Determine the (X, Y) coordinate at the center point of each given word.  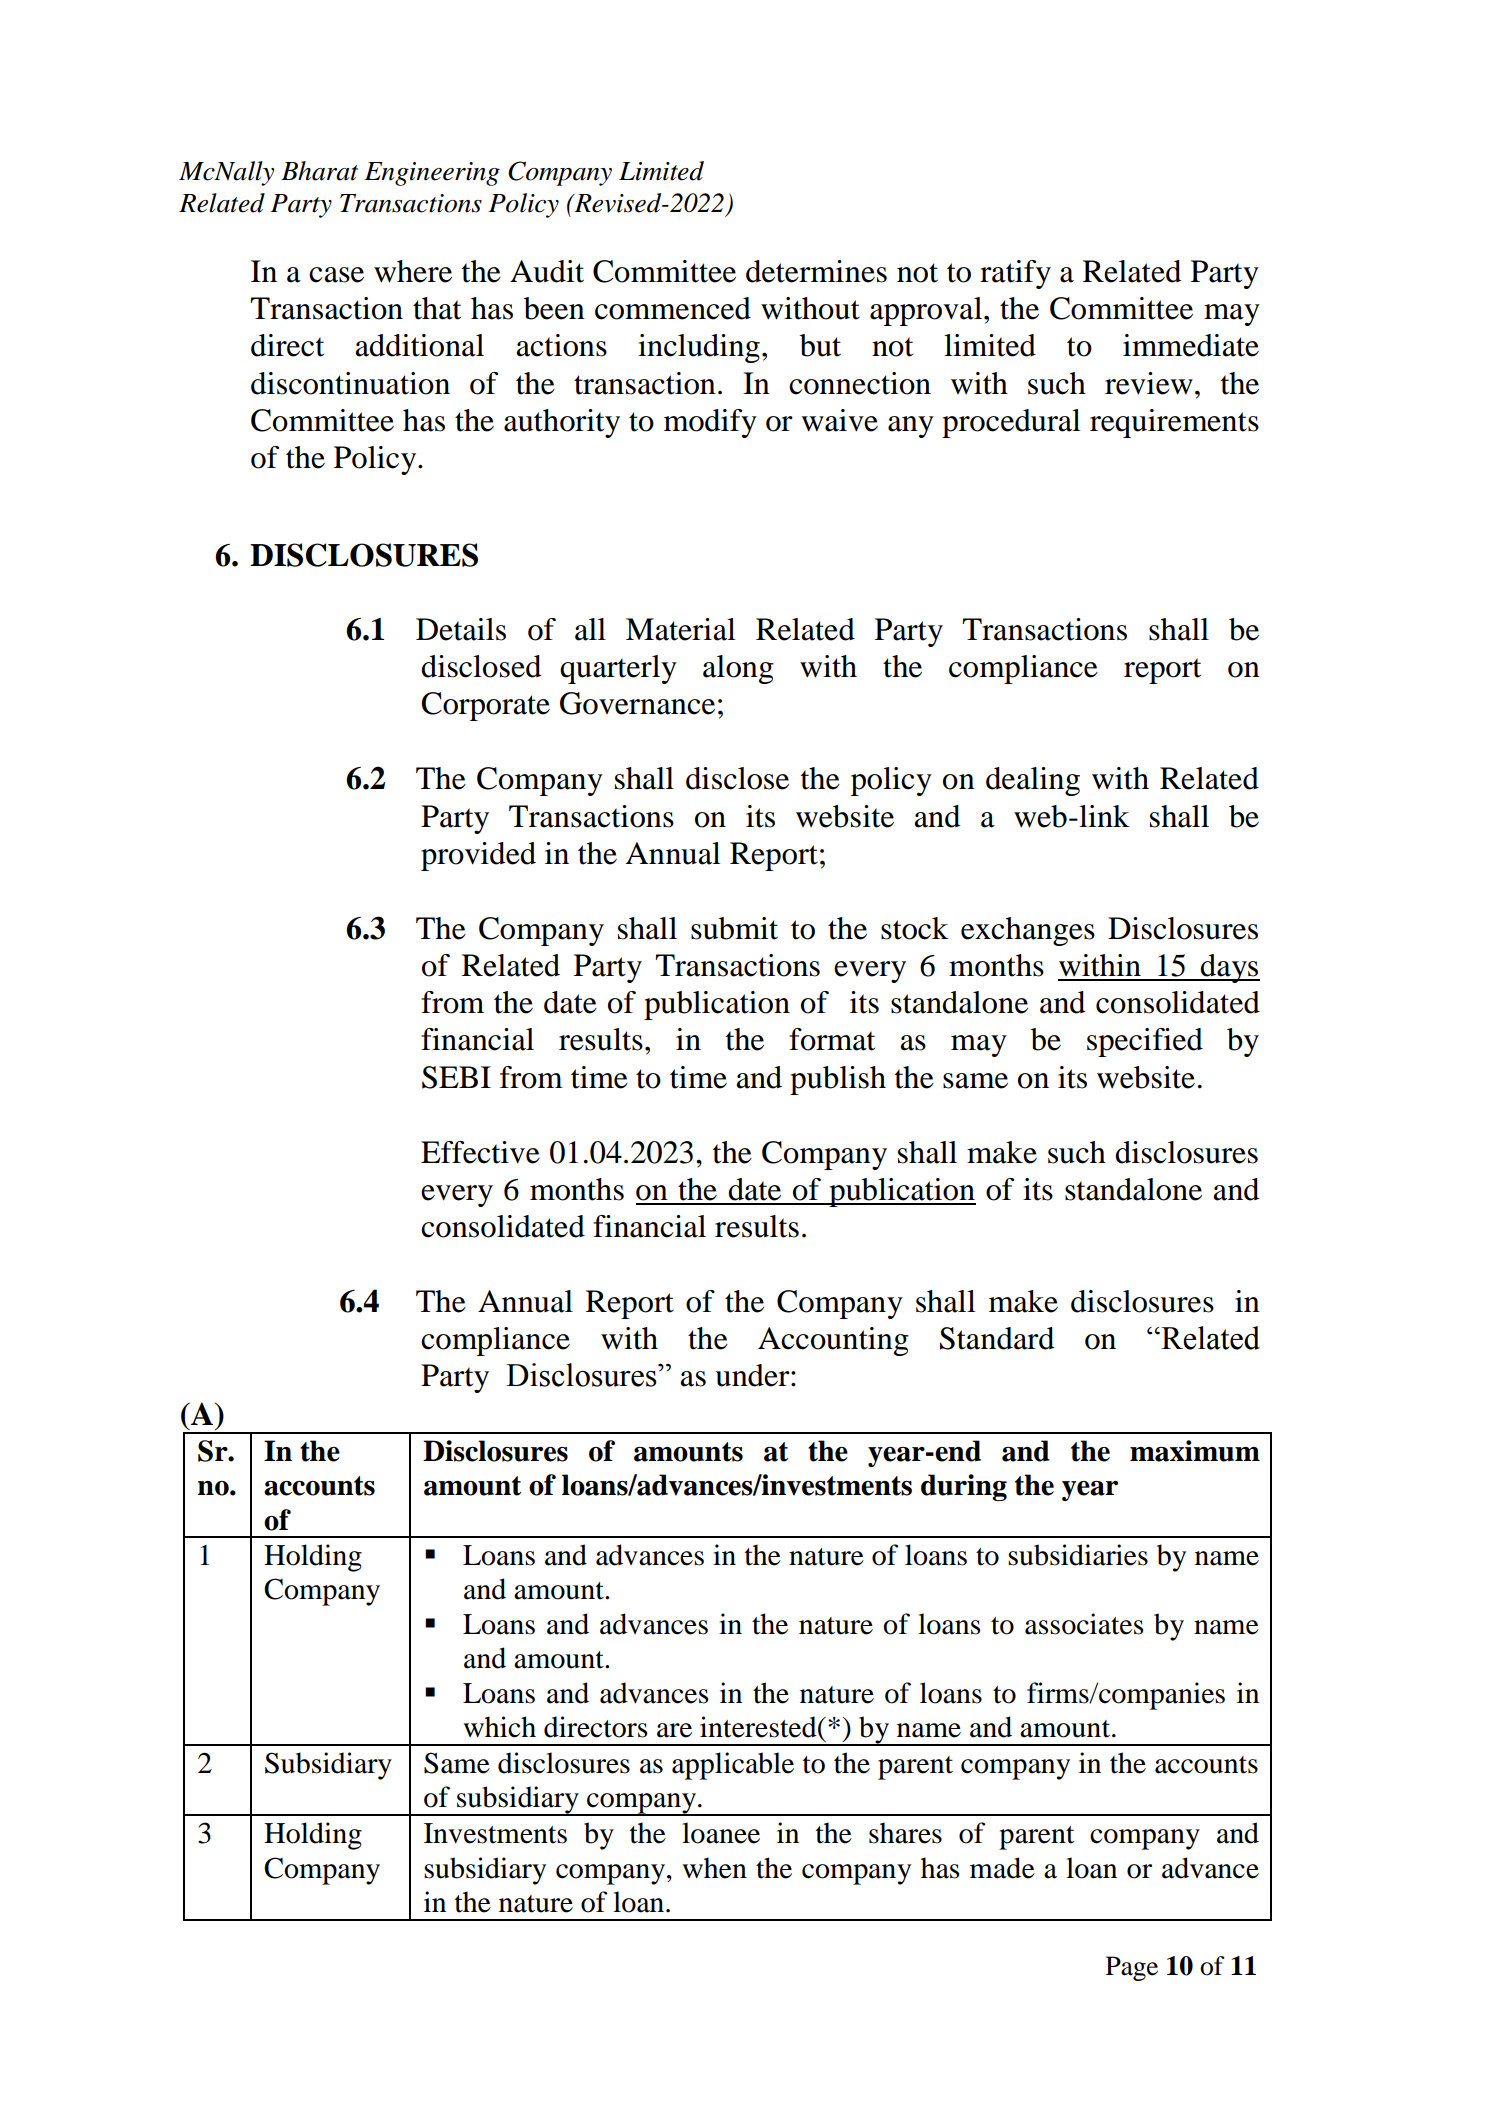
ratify (1015, 274)
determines (816, 271)
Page (1132, 1968)
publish (838, 1080)
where (413, 271)
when (714, 1868)
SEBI (456, 1077)
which (499, 1727)
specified (1145, 1042)
